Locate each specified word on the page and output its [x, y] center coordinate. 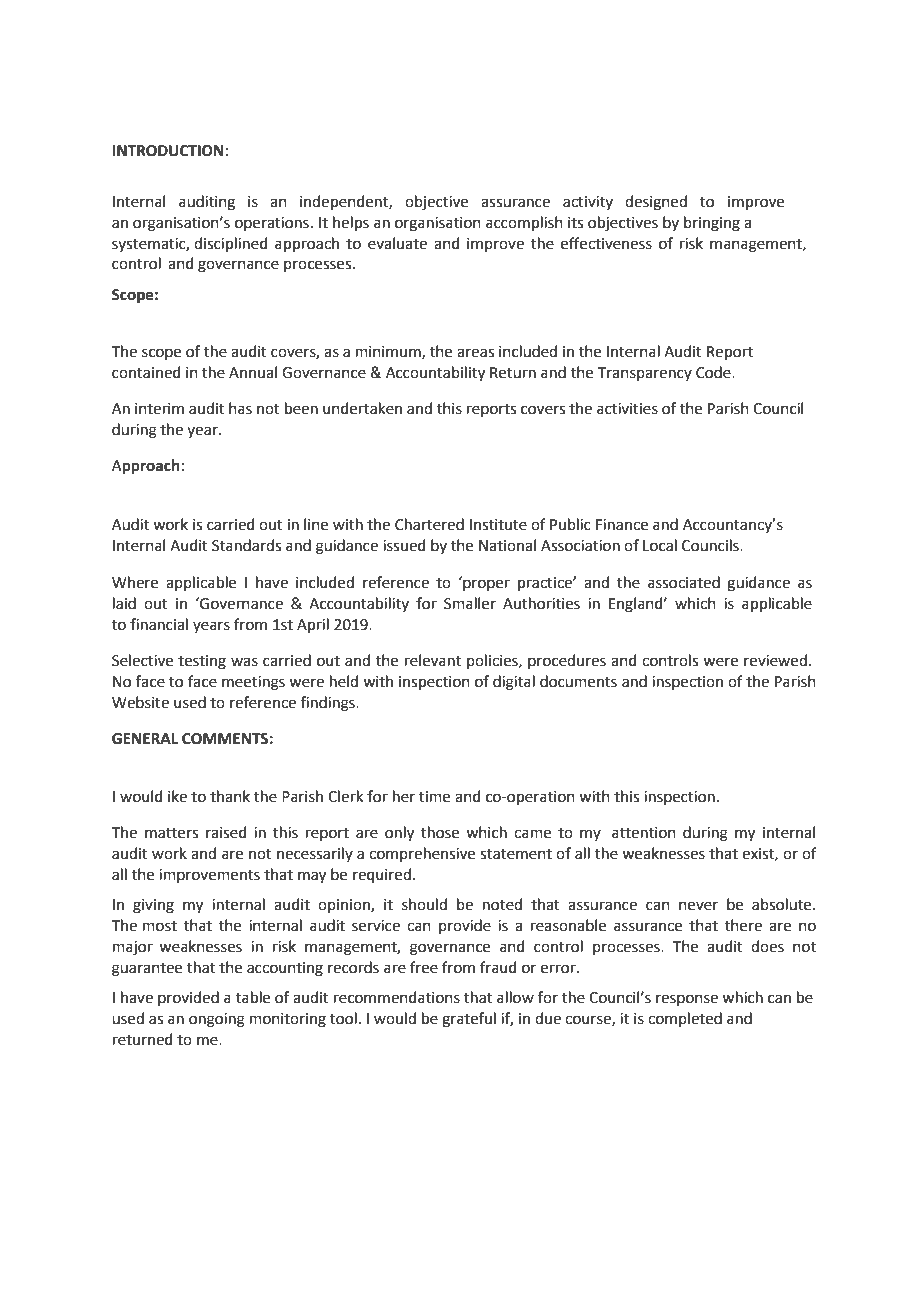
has [240, 408]
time [434, 797]
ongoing [217, 1020]
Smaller [470, 603]
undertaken [362, 408]
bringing [712, 224]
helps [351, 223]
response [687, 1000]
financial [159, 624]
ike [177, 796]
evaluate [397, 243]
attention [644, 833]
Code [714, 372]
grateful [469, 1020]
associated [684, 582]
